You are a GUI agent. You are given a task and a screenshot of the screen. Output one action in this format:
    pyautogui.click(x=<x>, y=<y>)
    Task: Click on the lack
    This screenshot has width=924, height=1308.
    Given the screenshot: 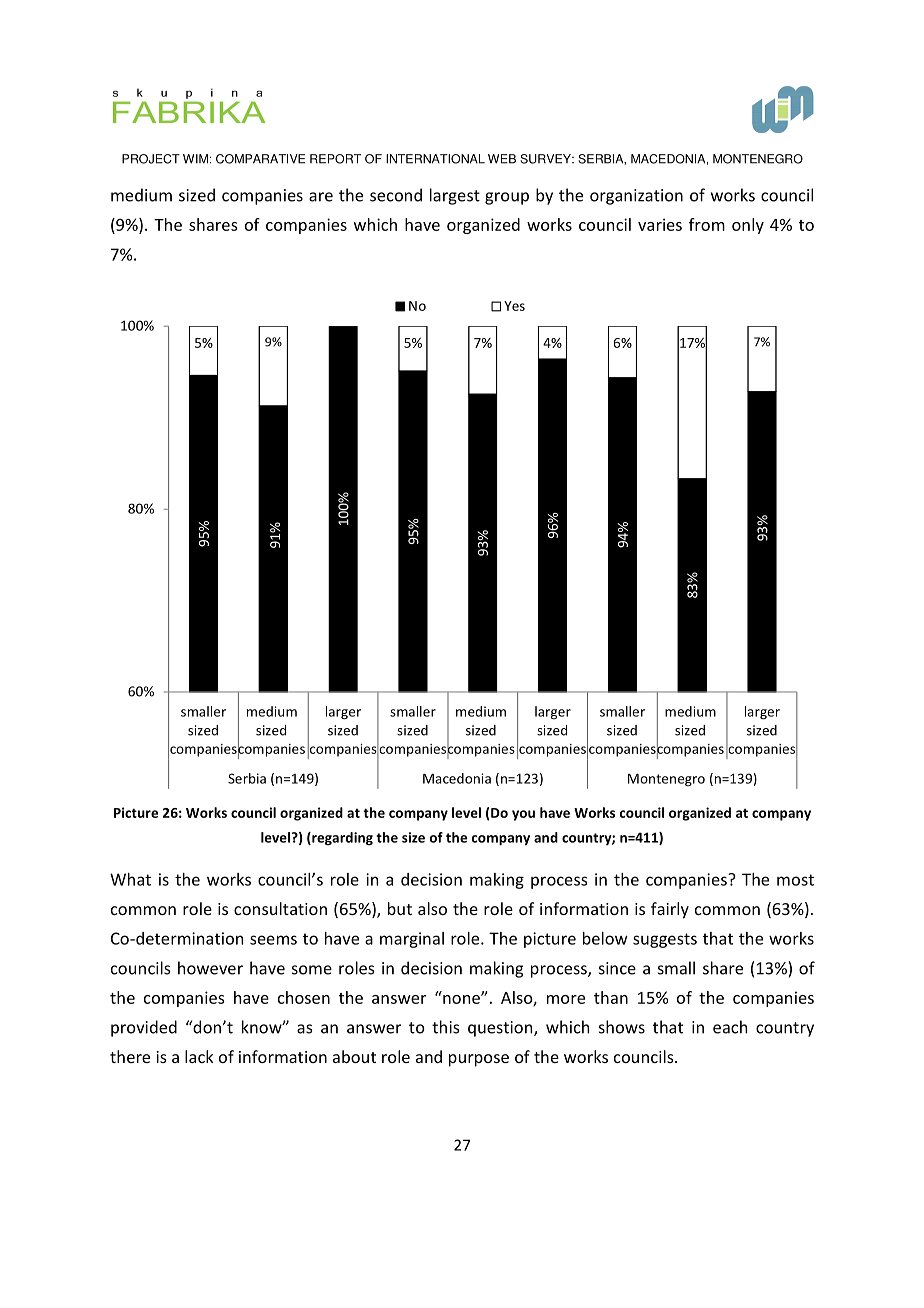 What is the action you would take?
    pyautogui.click(x=199, y=1056)
